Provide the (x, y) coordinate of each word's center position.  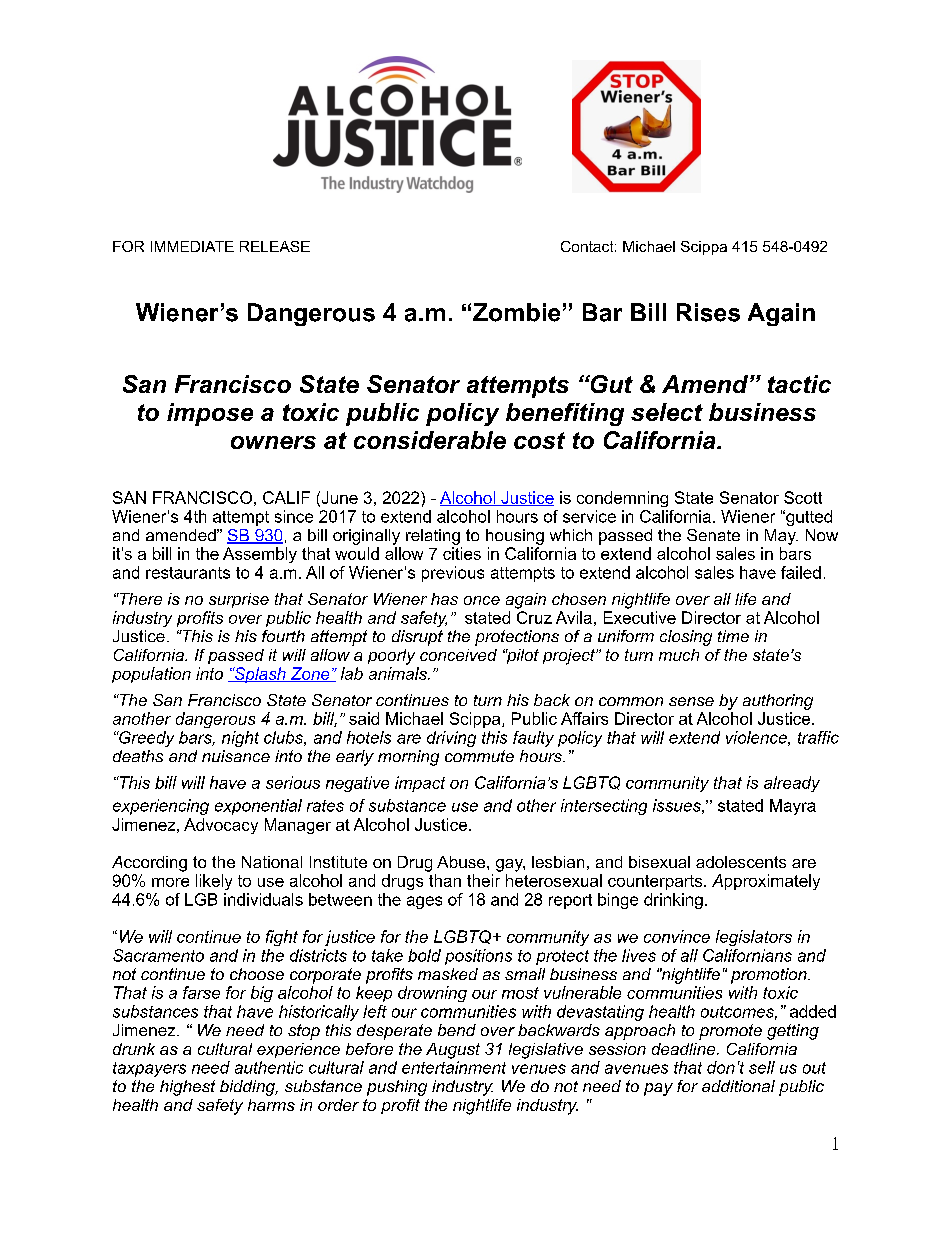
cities (462, 553)
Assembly (260, 555)
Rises (708, 312)
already (792, 784)
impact (420, 784)
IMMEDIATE (192, 246)
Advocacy (221, 826)
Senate (713, 535)
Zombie (516, 312)
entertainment (454, 1067)
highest (187, 1088)
